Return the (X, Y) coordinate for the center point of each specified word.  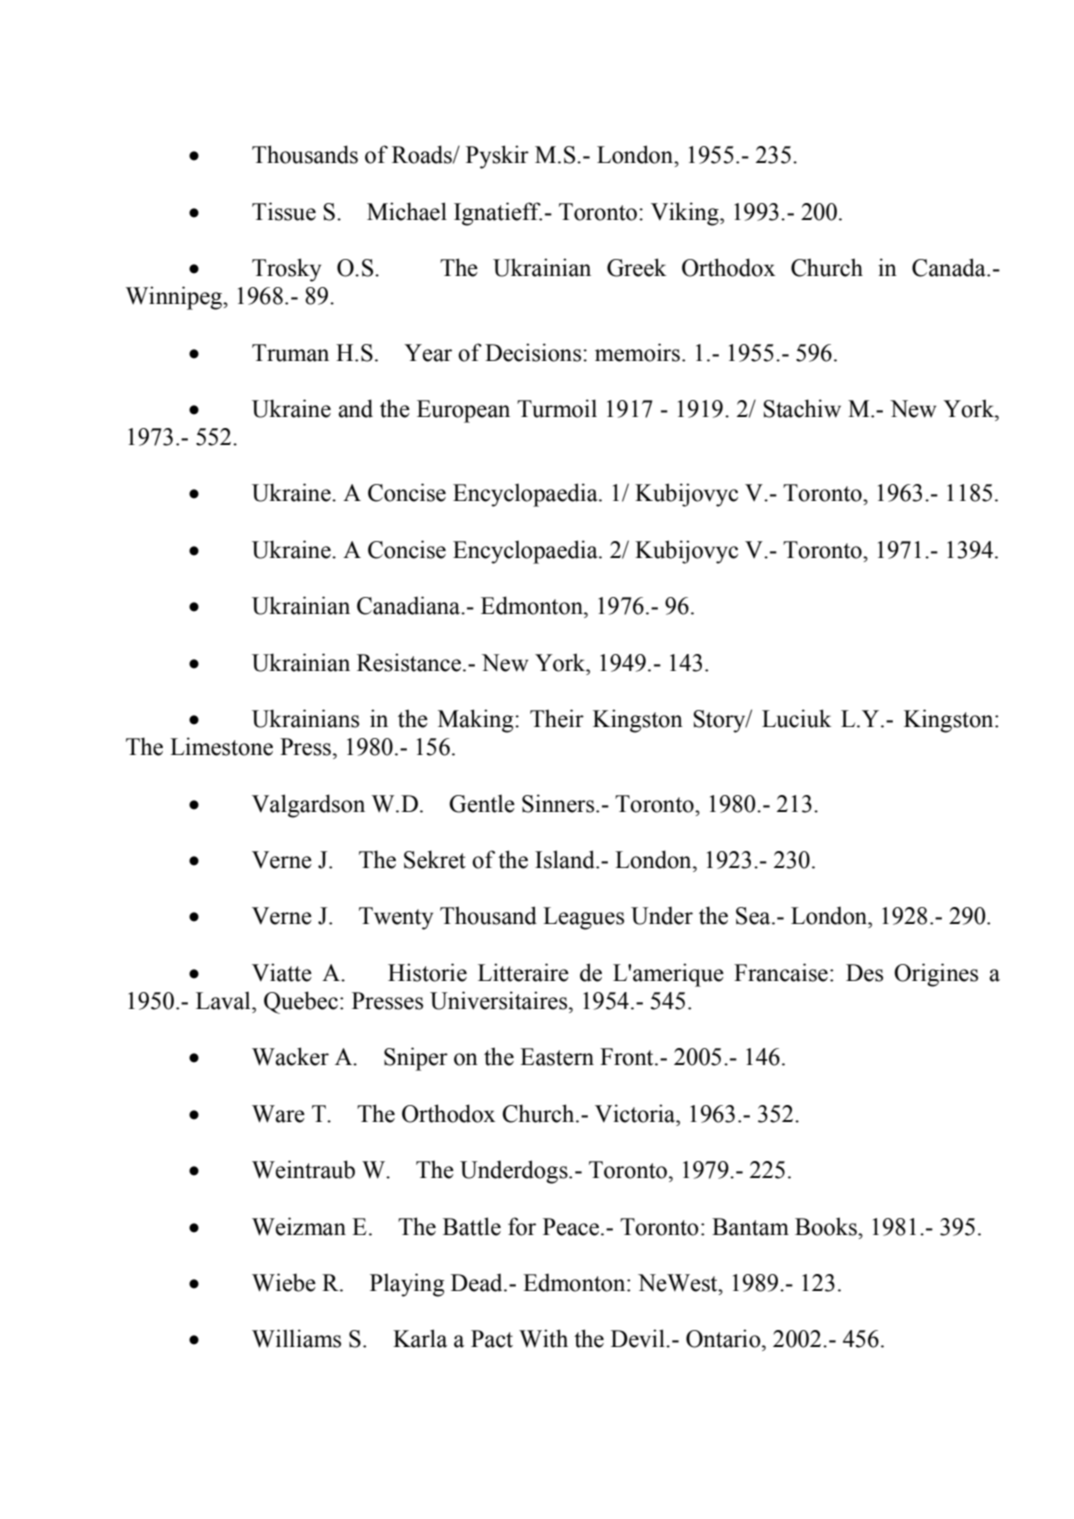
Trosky (286, 270)
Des (864, 973)
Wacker (290, 1056)
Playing (407, 1285)
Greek (637, 267)
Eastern (557, 1057)
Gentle (482, 803)
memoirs (637, 352)
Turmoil (557, 408)
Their (557, 718)
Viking (686, 214)
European (463, 411)
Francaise (781, 972)
